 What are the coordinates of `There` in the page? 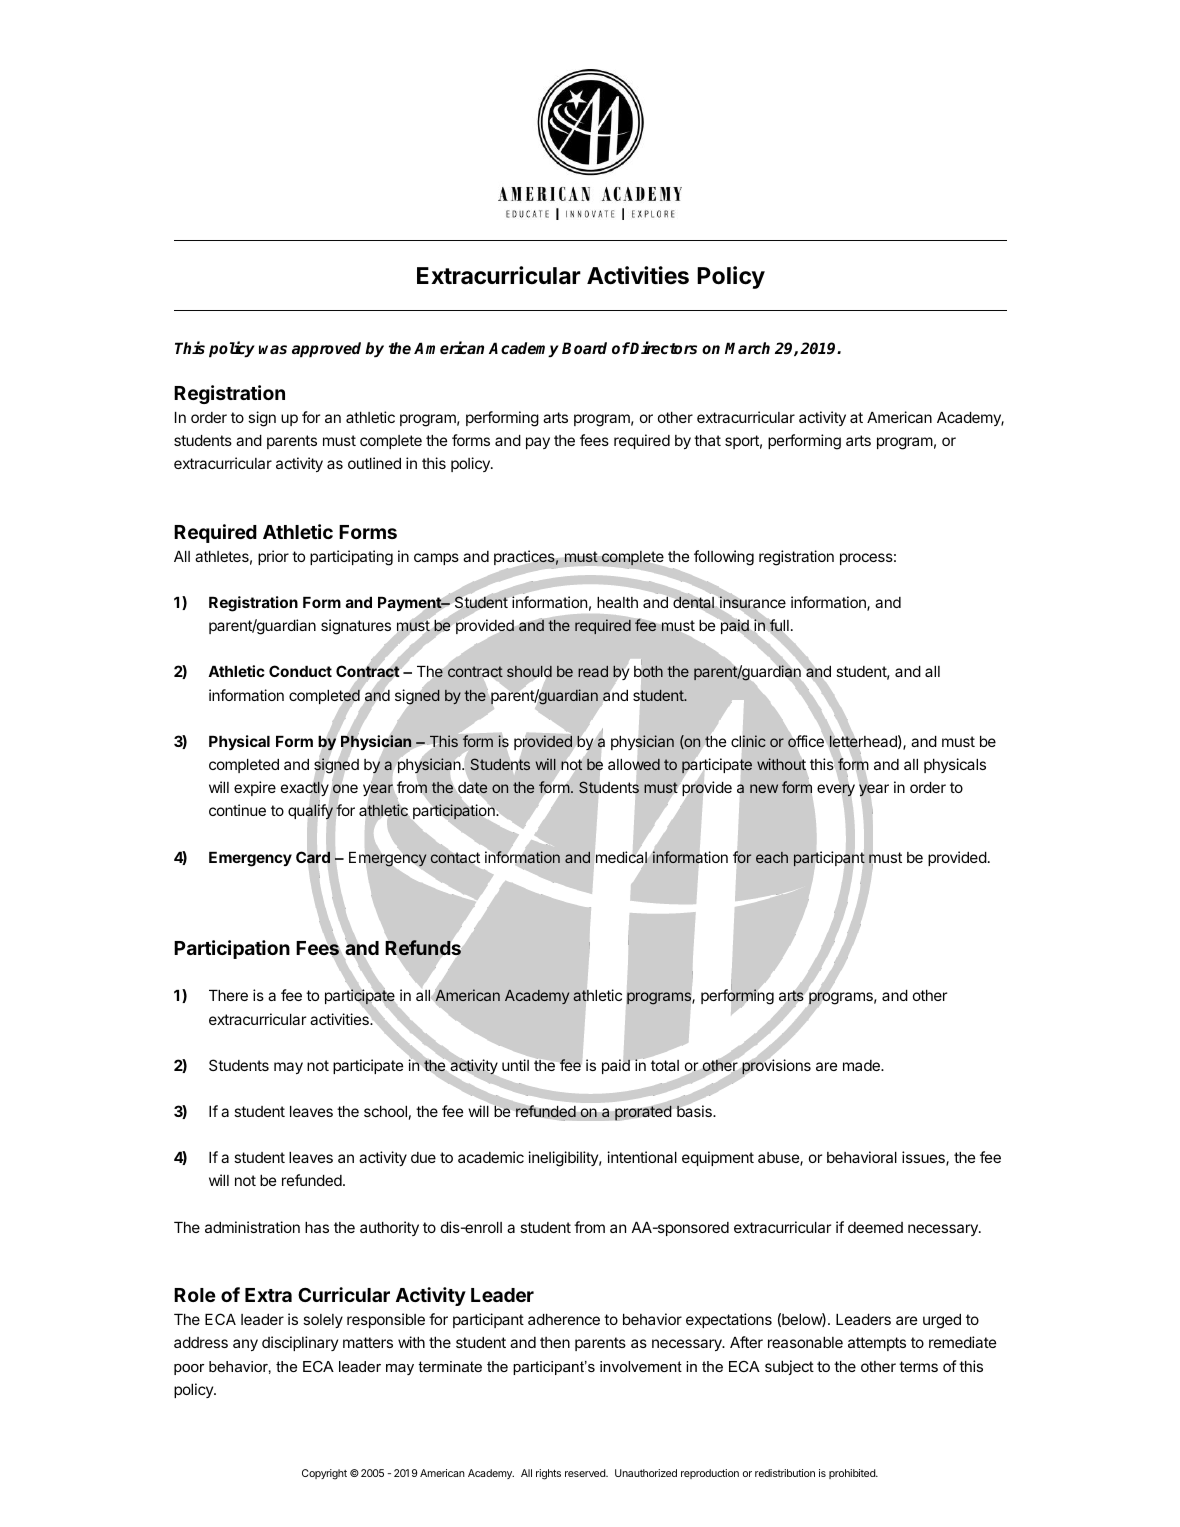 It's located at (228, 995).
